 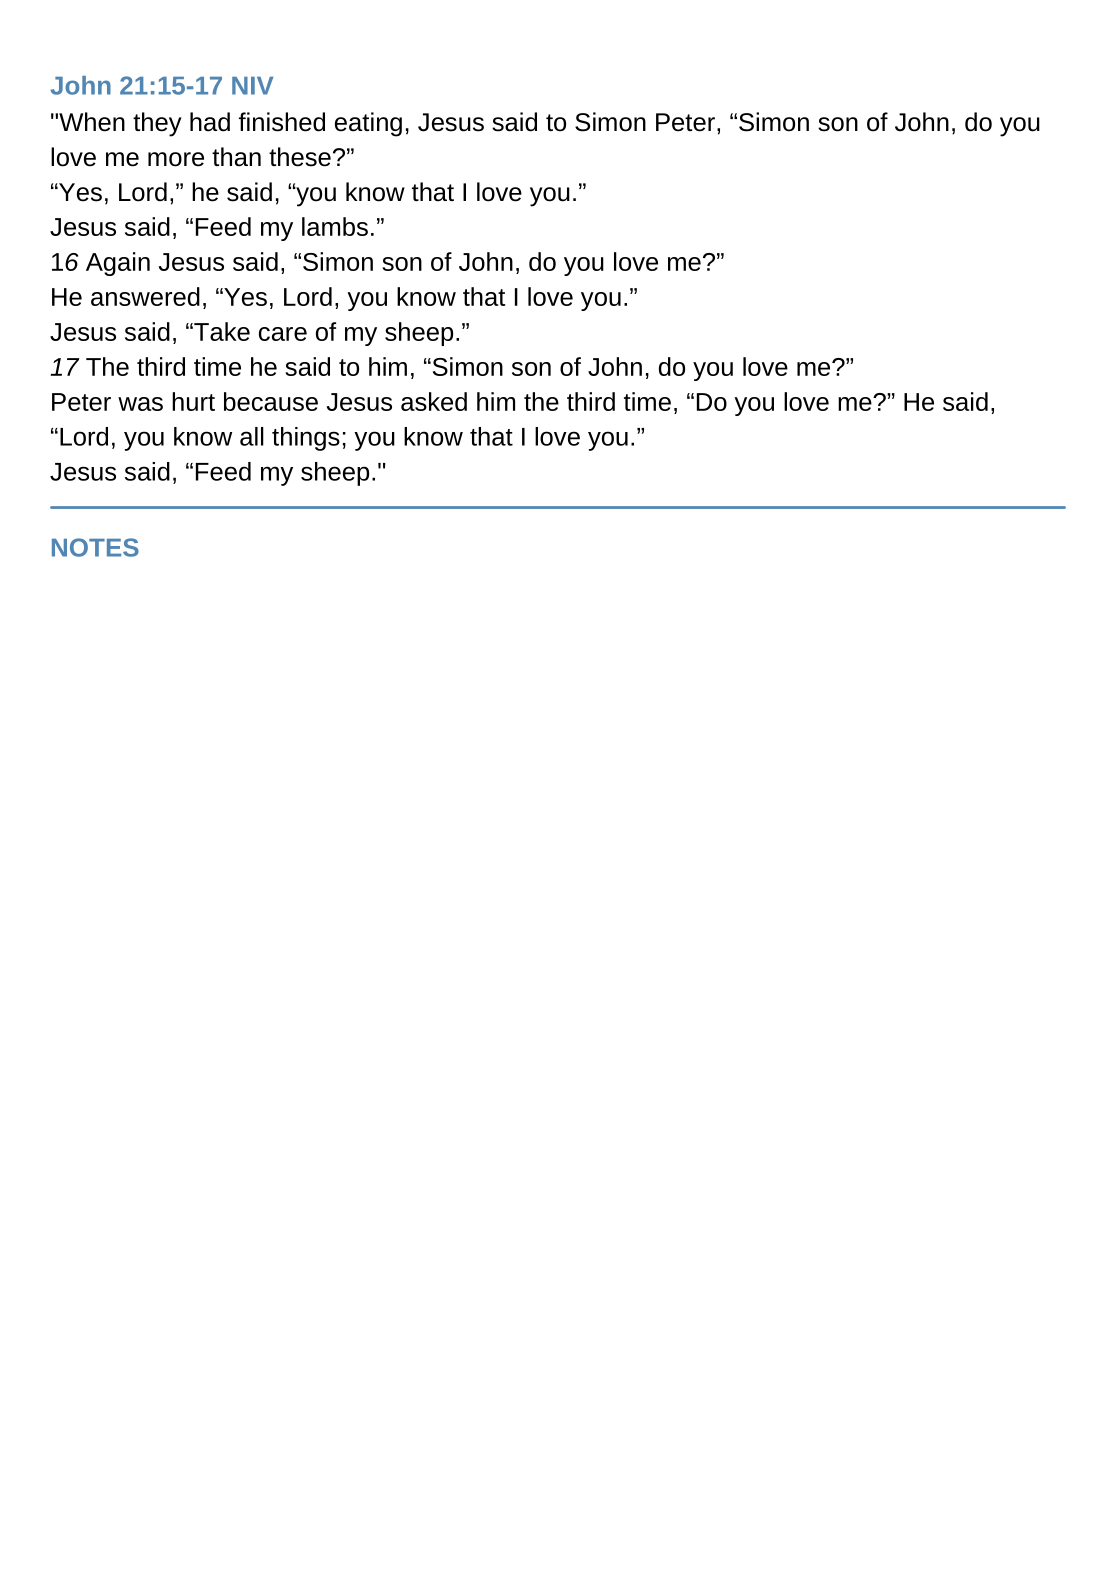 I want to click on answered, so click(x=145, y=296).
